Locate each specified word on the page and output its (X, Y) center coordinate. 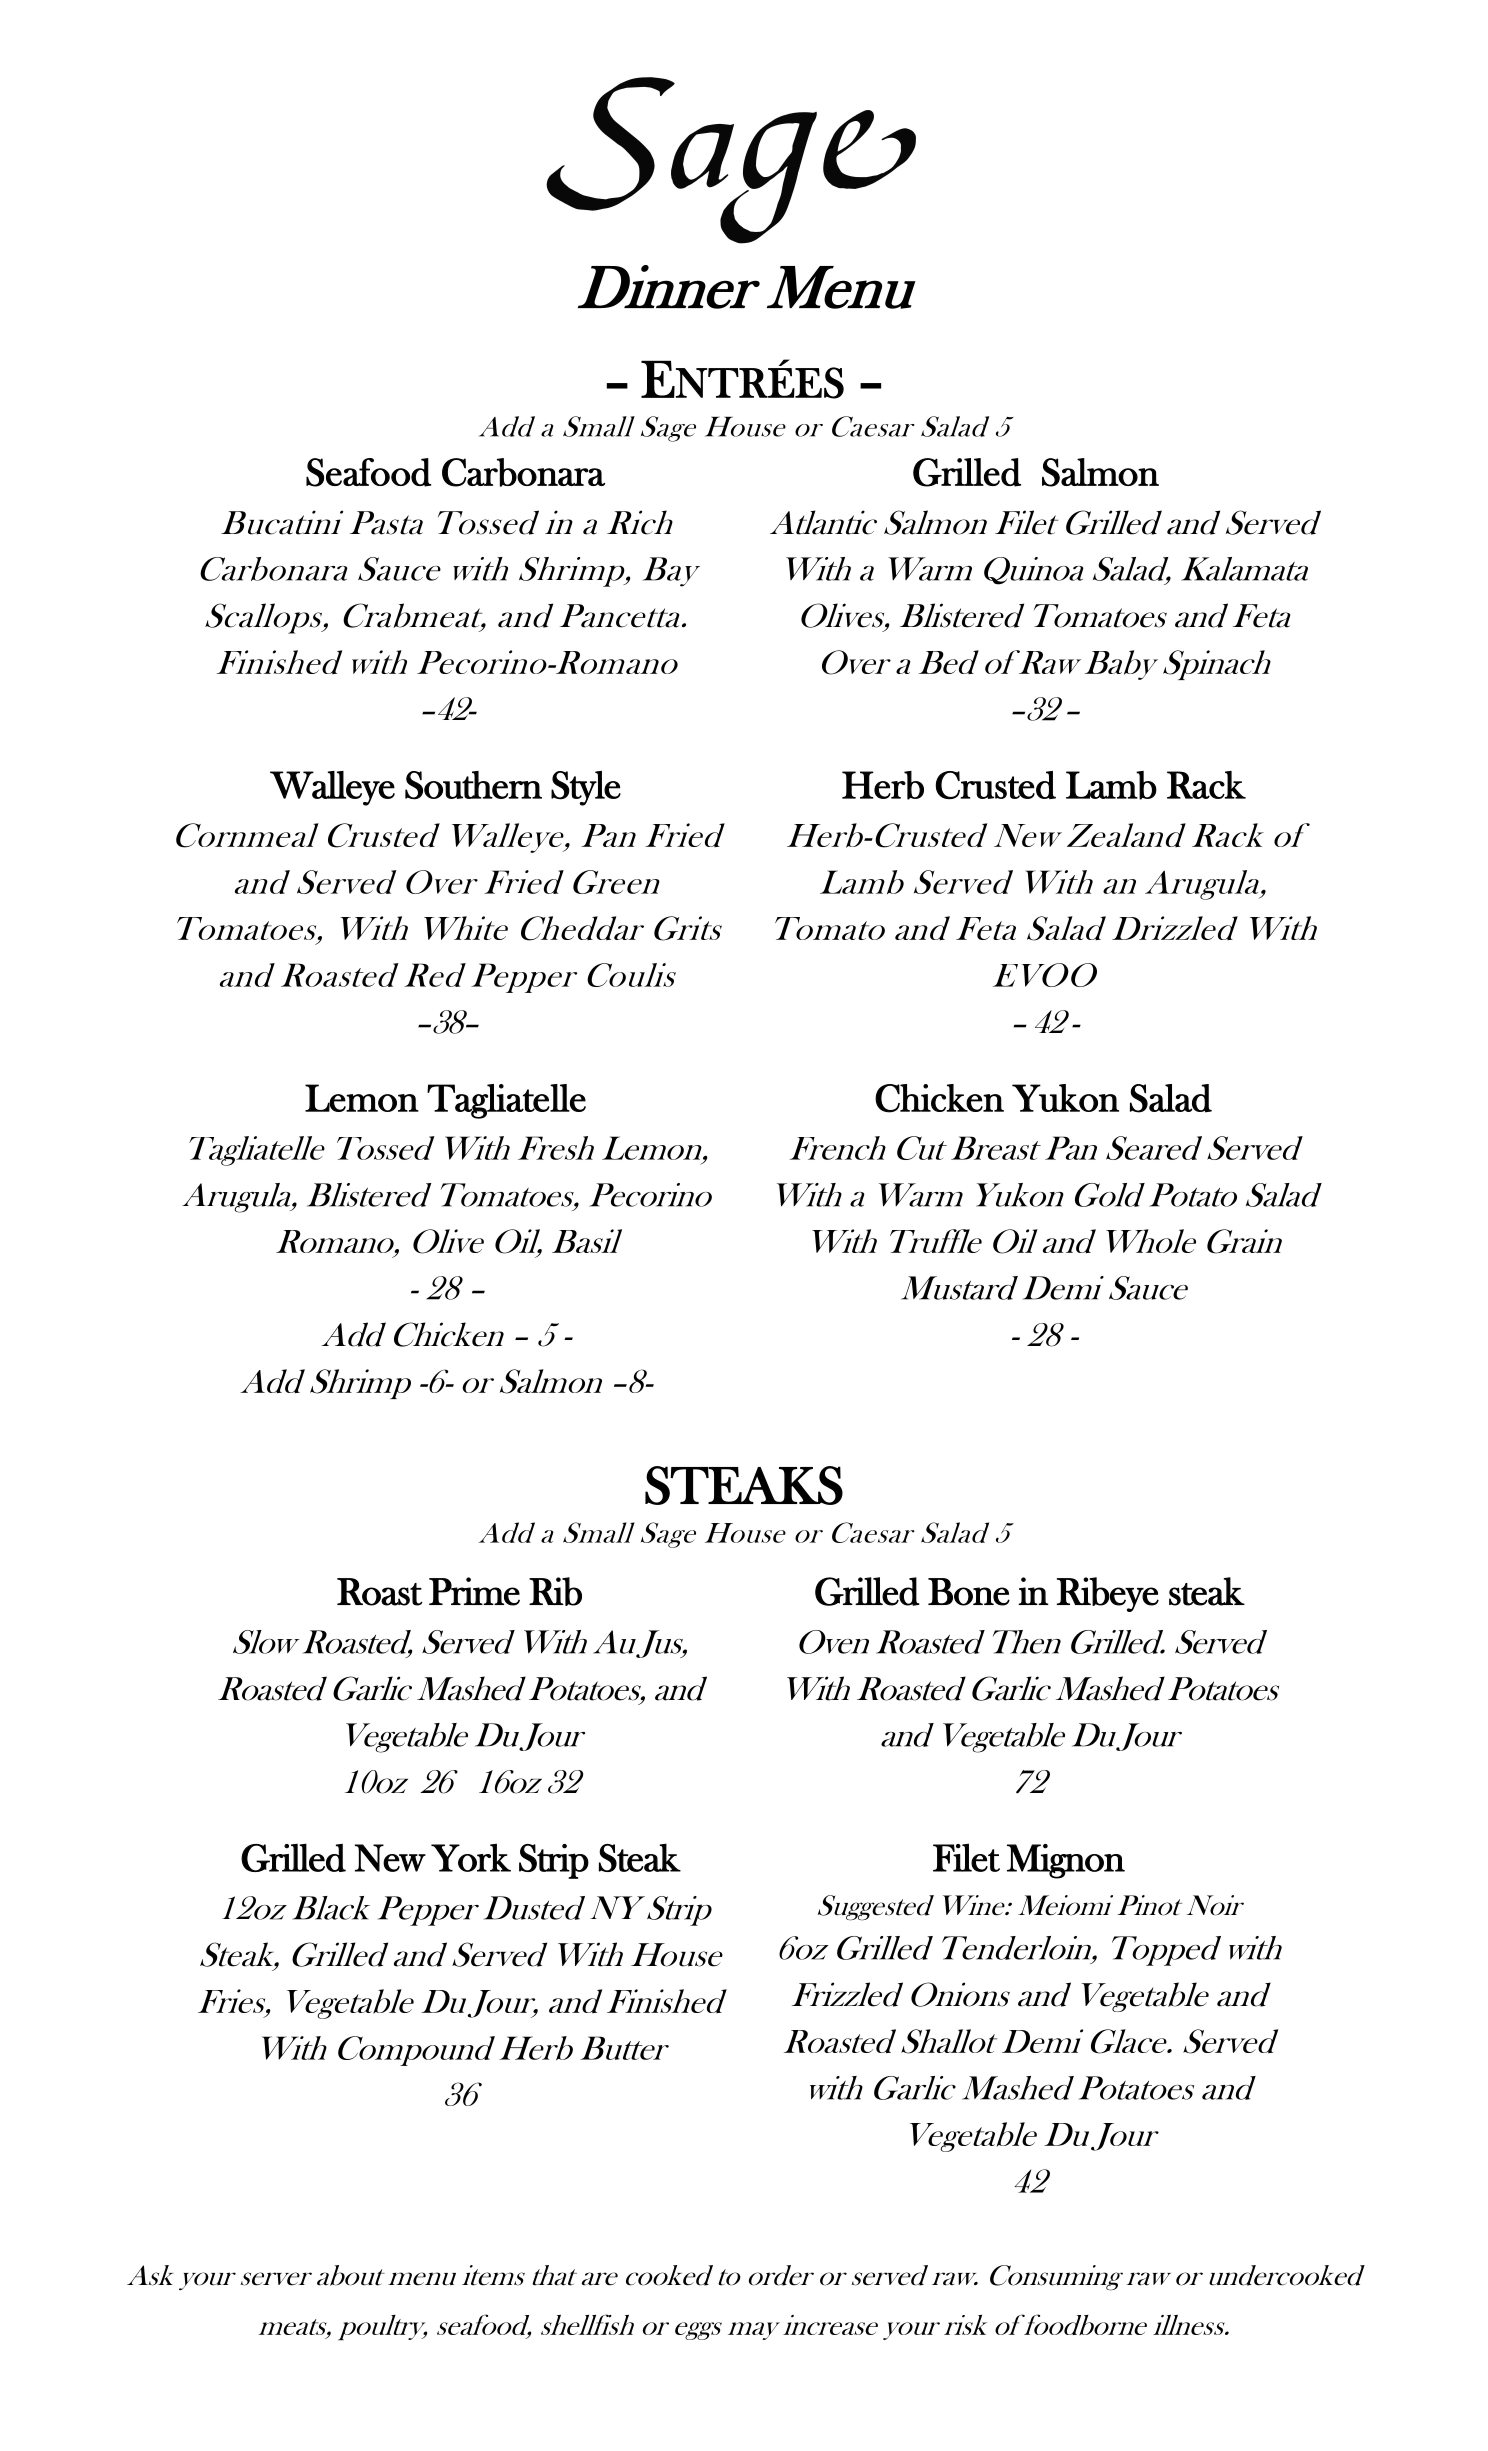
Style (586, 788)
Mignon (1066, 1861)
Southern (473, 785)
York (471, 1857)
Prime (474, 1591)
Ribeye (1108, 1594)
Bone (969, 1592)
